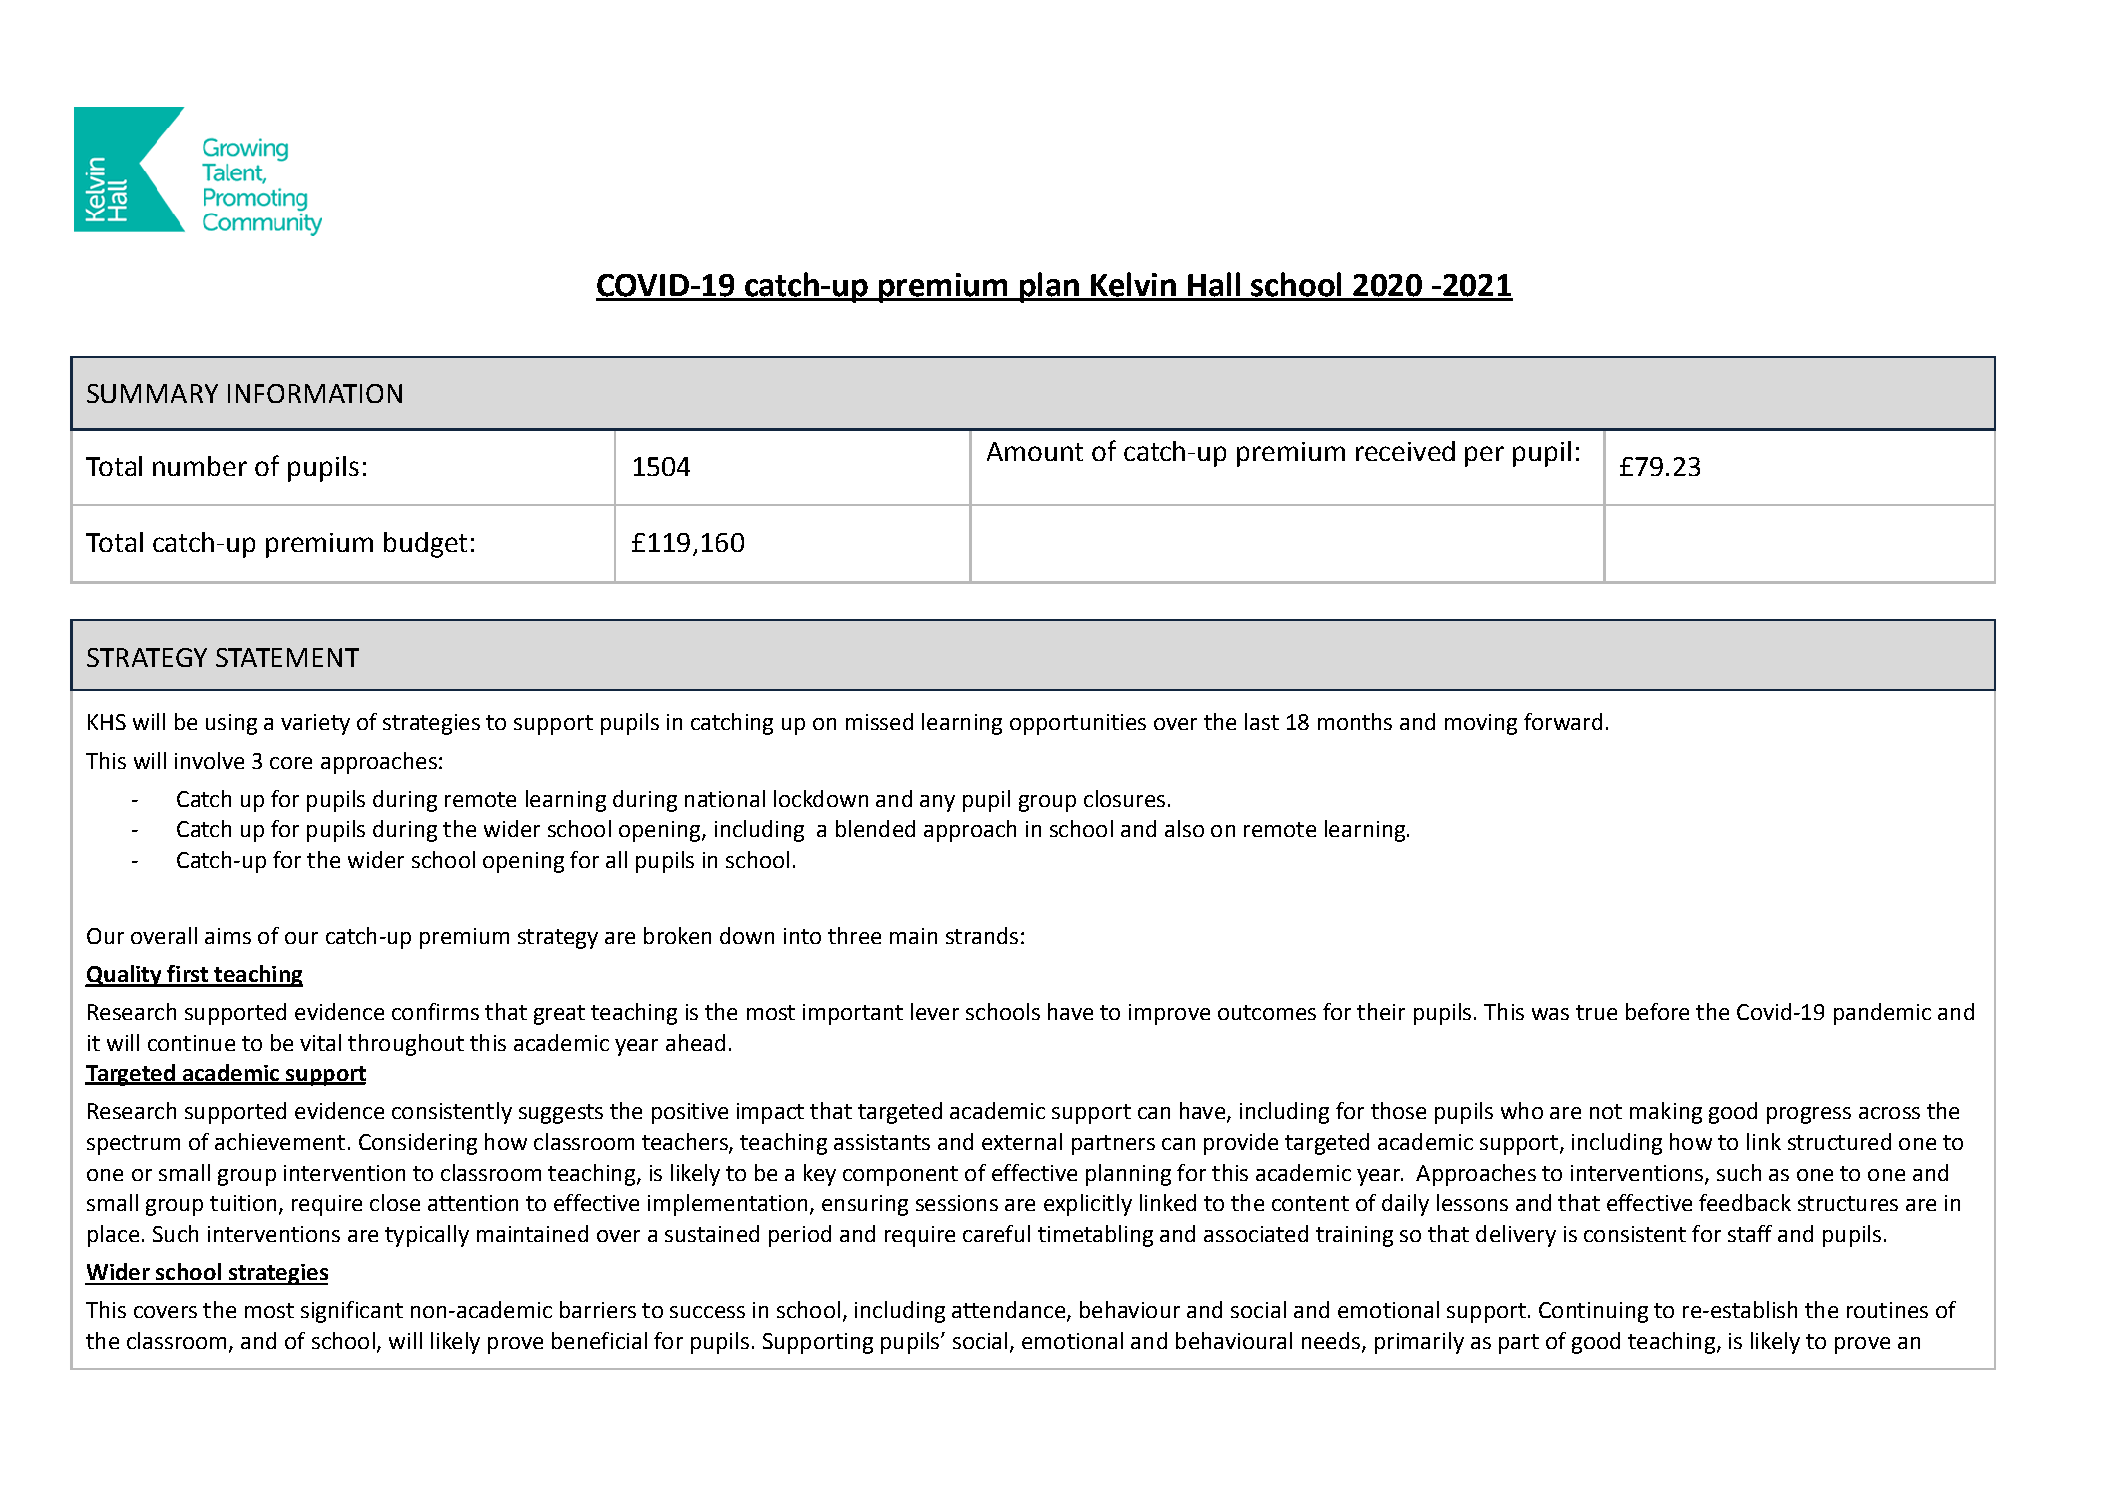  I want to click on received, so click(1405, 451).
